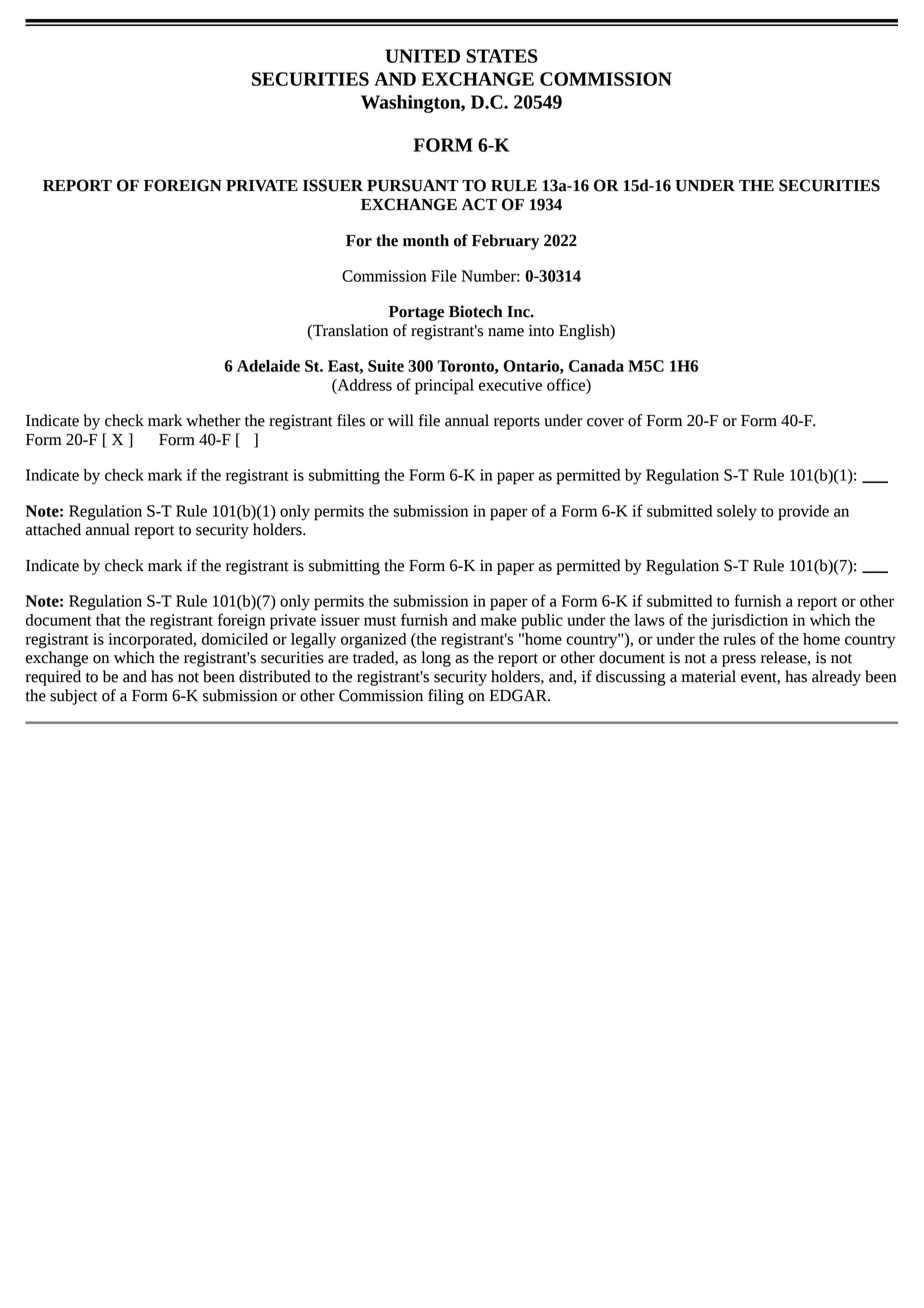  Describe the element at coordinates (422, 56) in the screenshot. I see `UNITED` at that location.
